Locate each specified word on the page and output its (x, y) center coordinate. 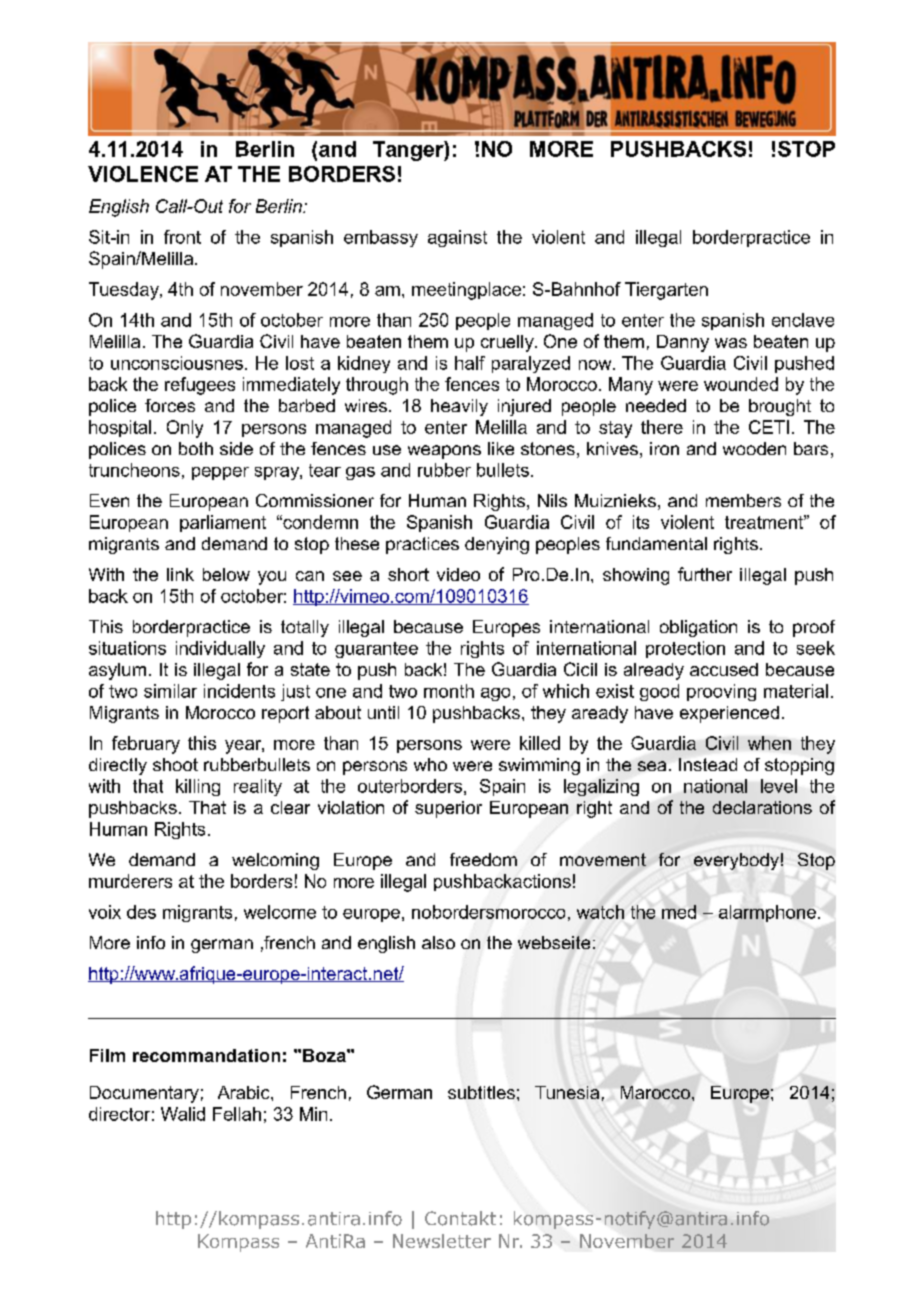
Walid (183, 1114)
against (457, 238)
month (449, 691)
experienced (729, 714)
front (182, 237)
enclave (803, 320)
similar (170, 691)
